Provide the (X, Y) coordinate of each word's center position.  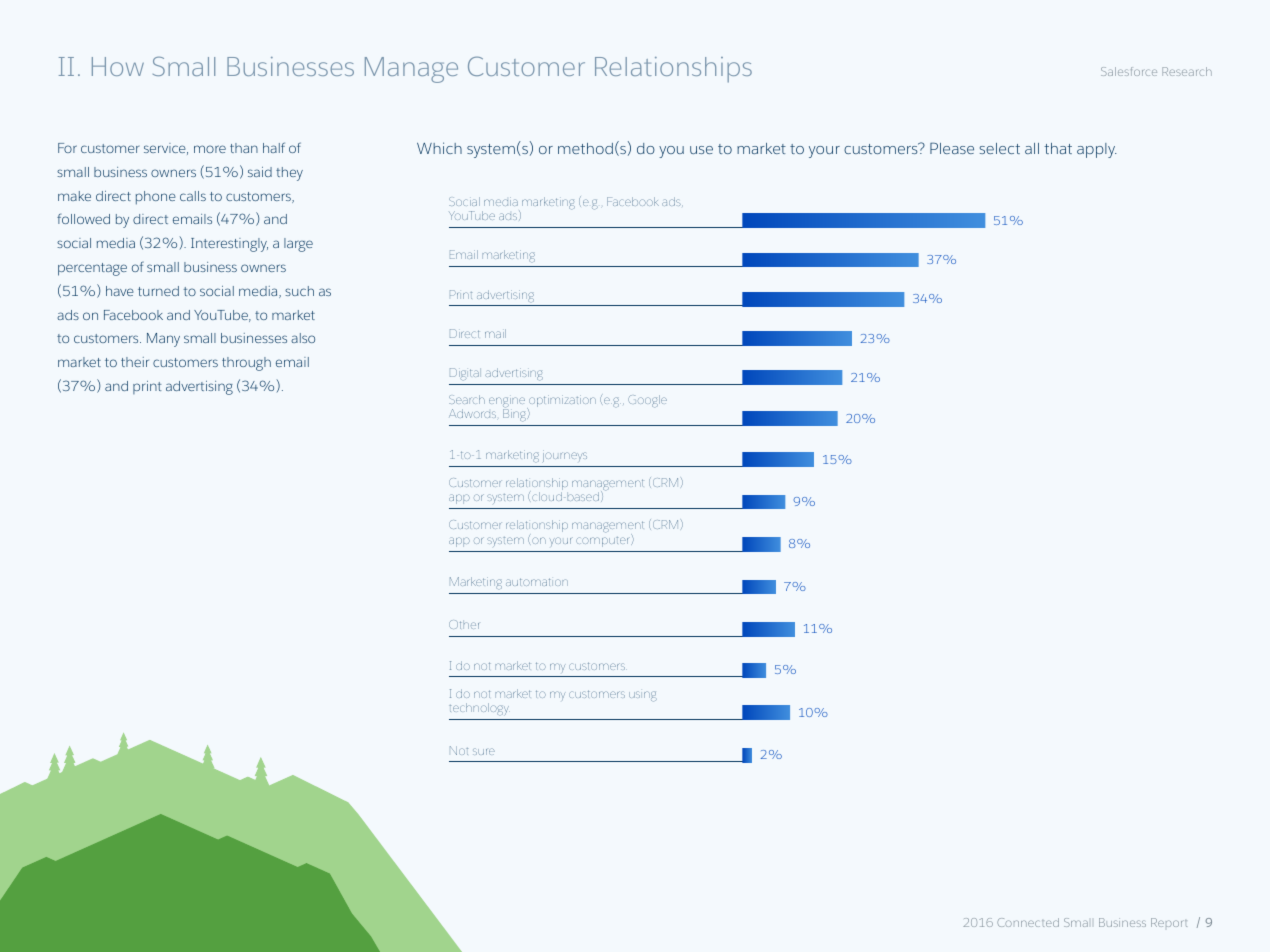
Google (647, 401)
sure (484, 751)
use (701, 150)
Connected (1028, 922)
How (118, 66)
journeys (565, 456)
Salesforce (1129, 71)
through (246, 364)
